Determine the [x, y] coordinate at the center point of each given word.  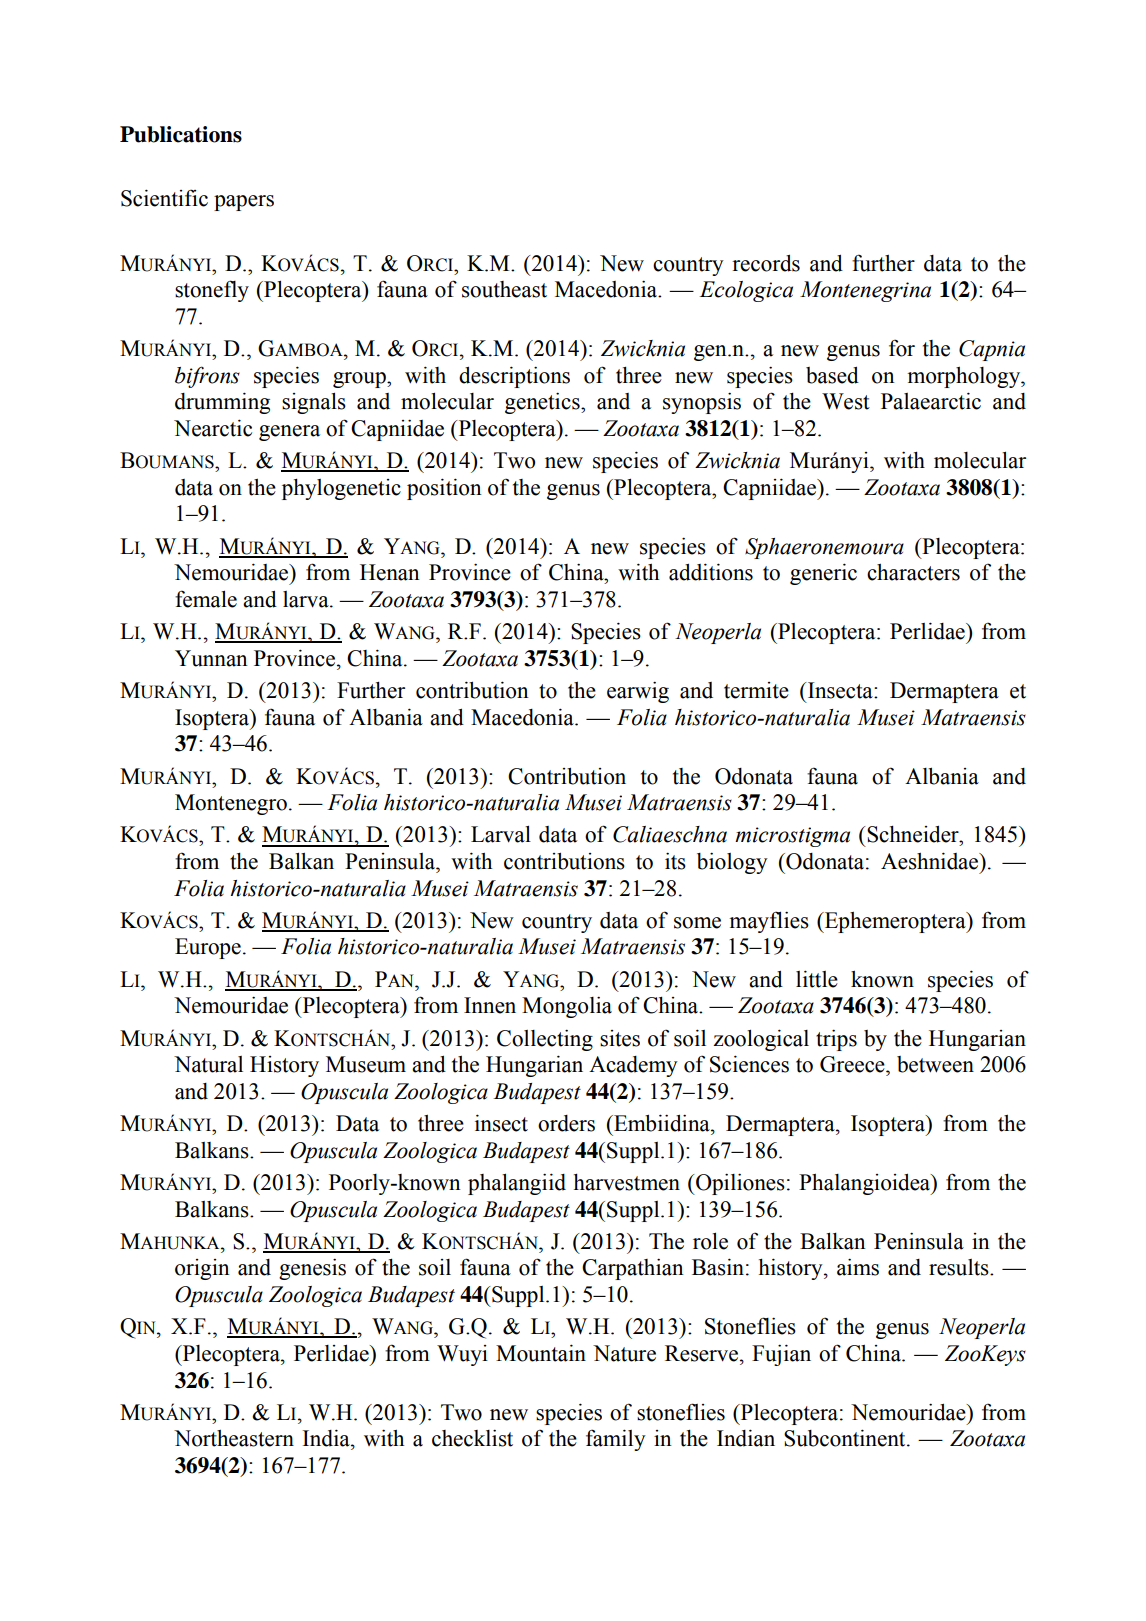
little [817, 979]
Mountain [541, 1353]
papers [244, 203]
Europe [208, 948]
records [766, 263]
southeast [504, 289]
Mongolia [567, 1007]
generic [823, 574]
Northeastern [234, 1438]
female [206, 599]
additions [711, 572]
